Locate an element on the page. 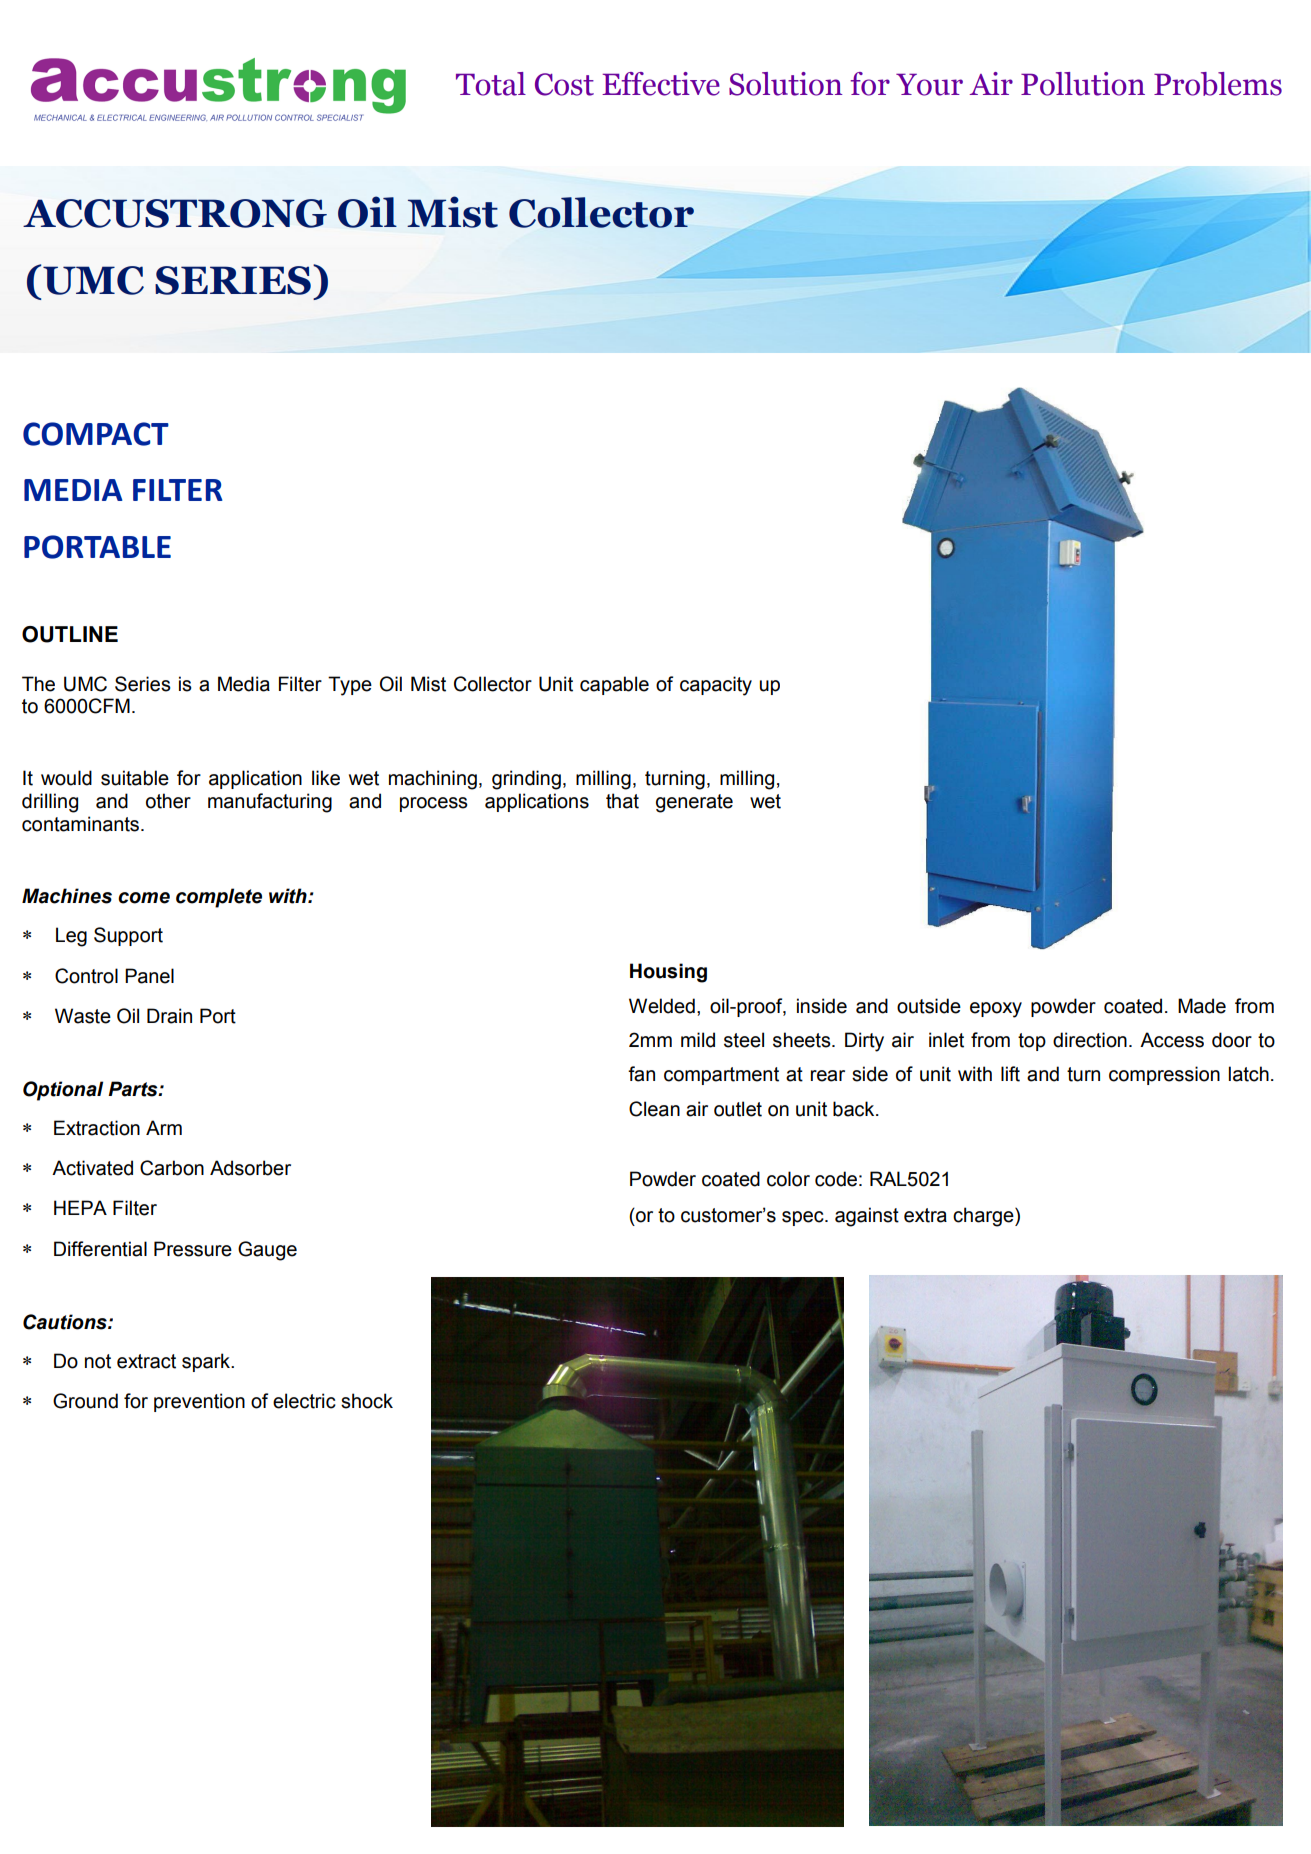 This page has width=1311, height=1854. fan is located at coordinates (641, 1074).
